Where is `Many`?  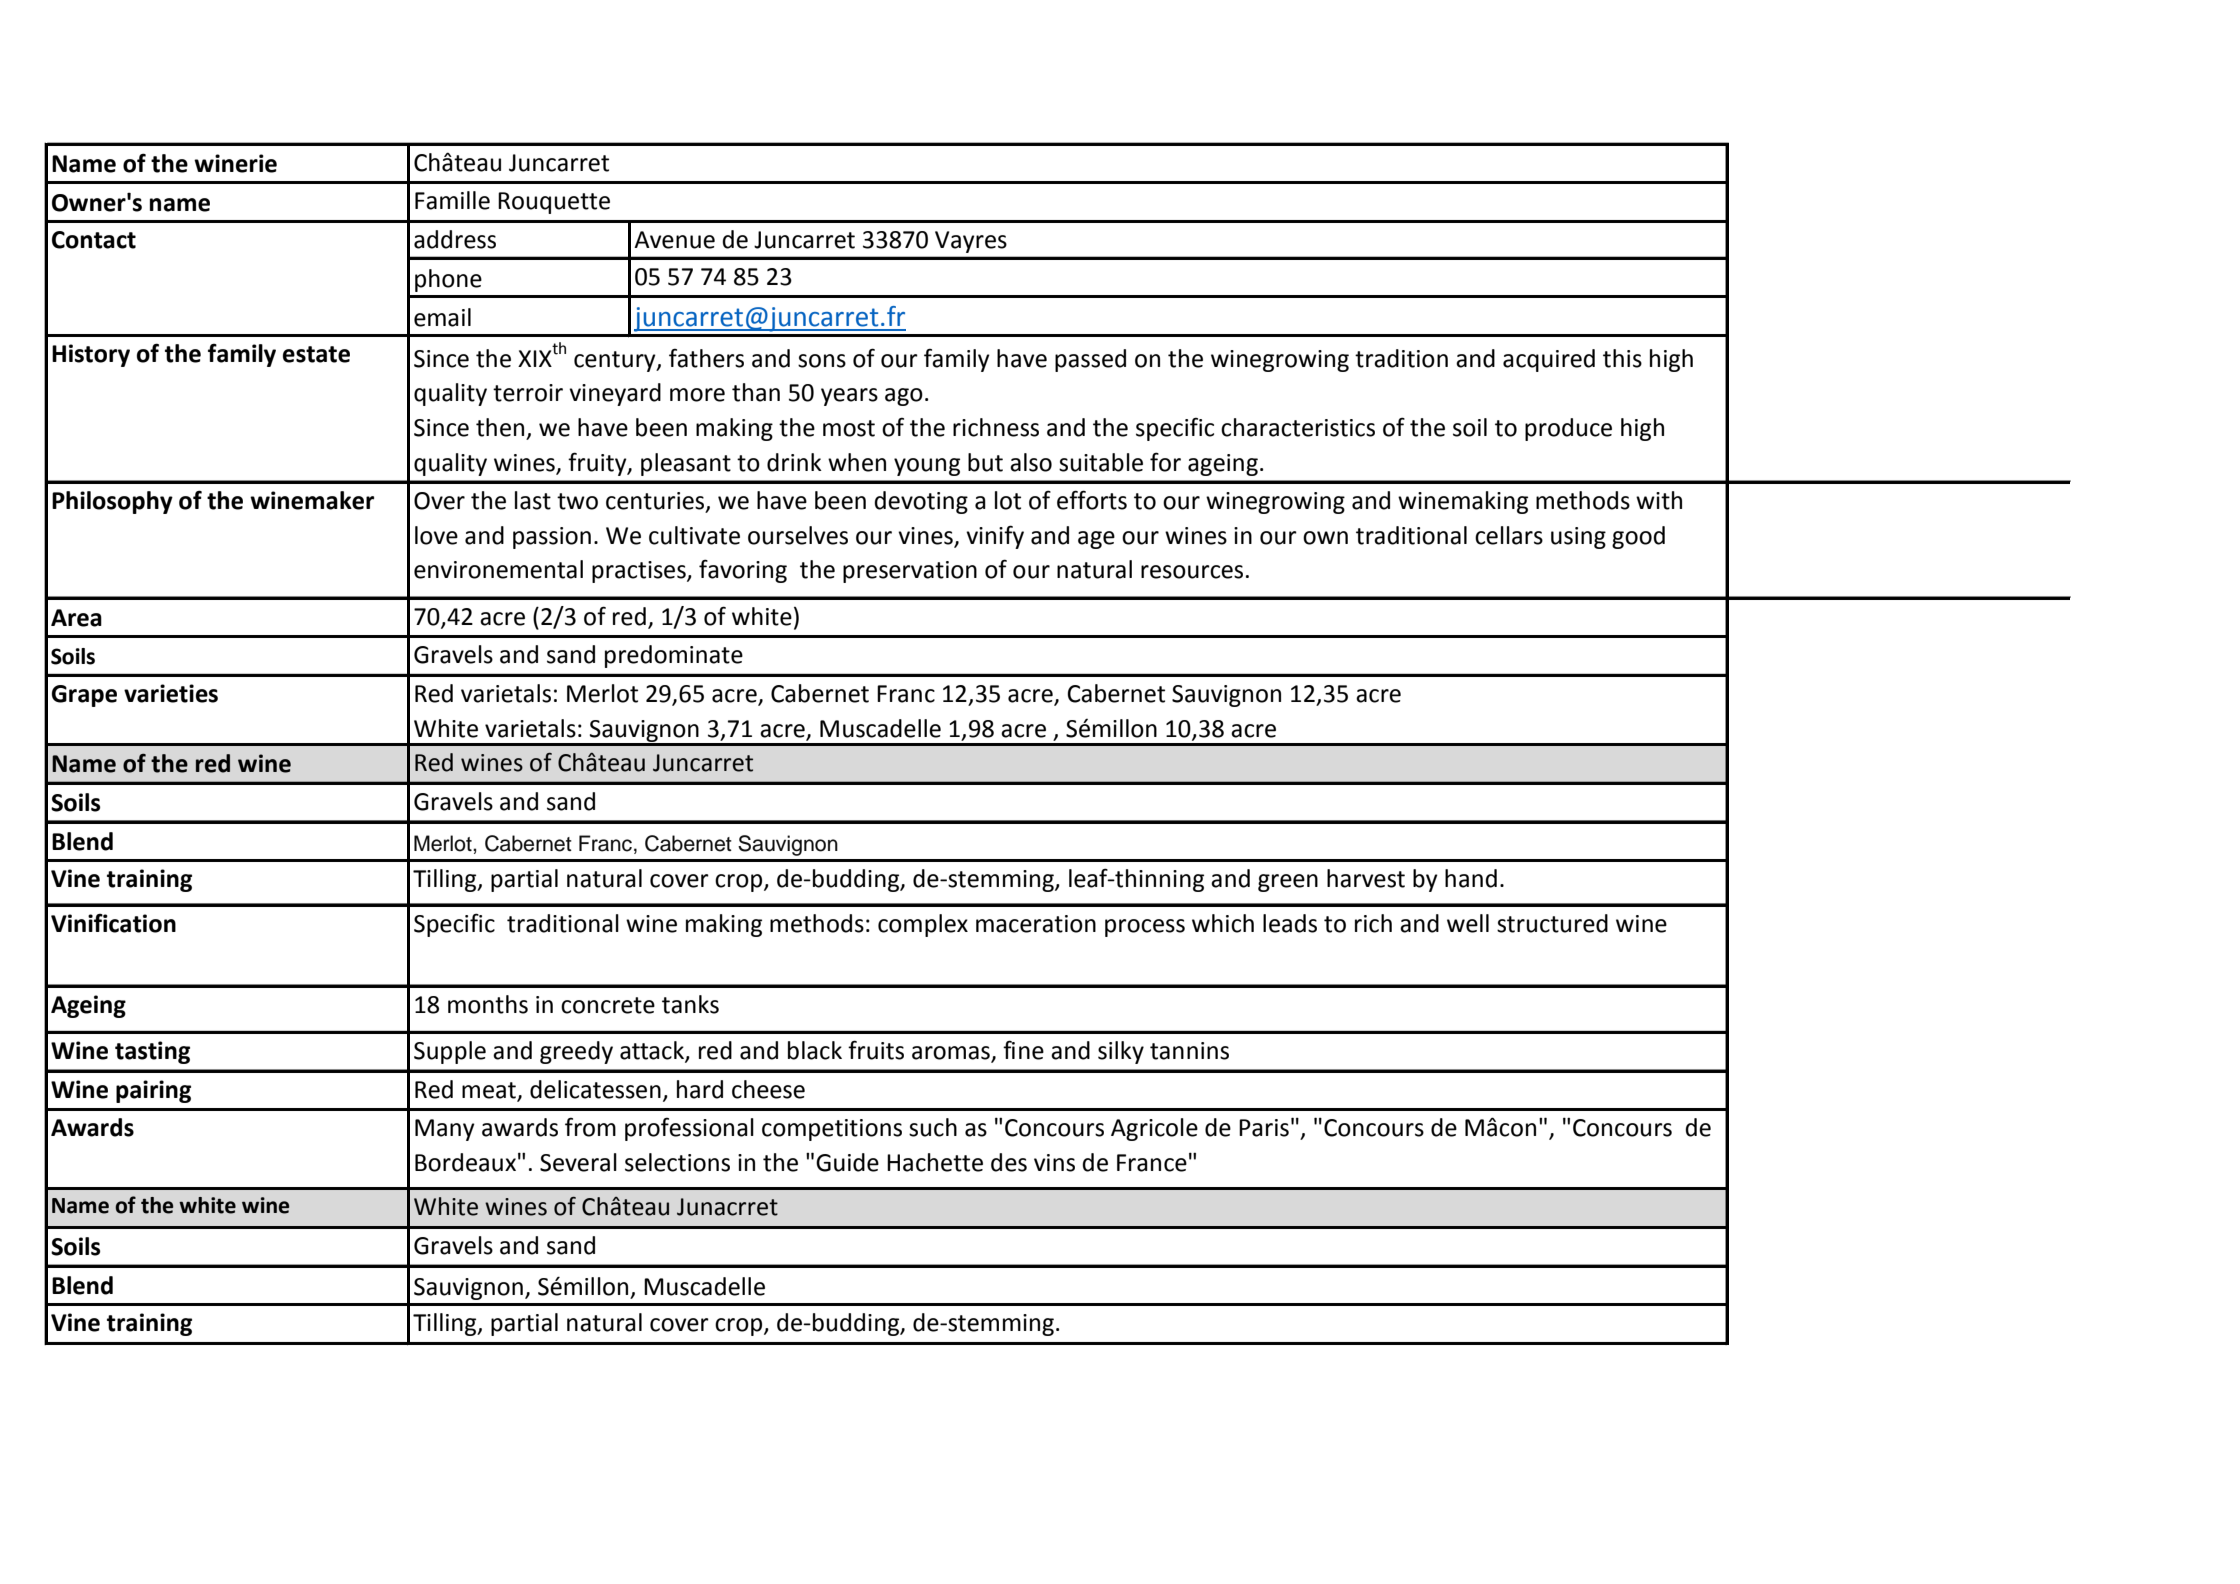 Many is located at coordinates (445, 1130).
